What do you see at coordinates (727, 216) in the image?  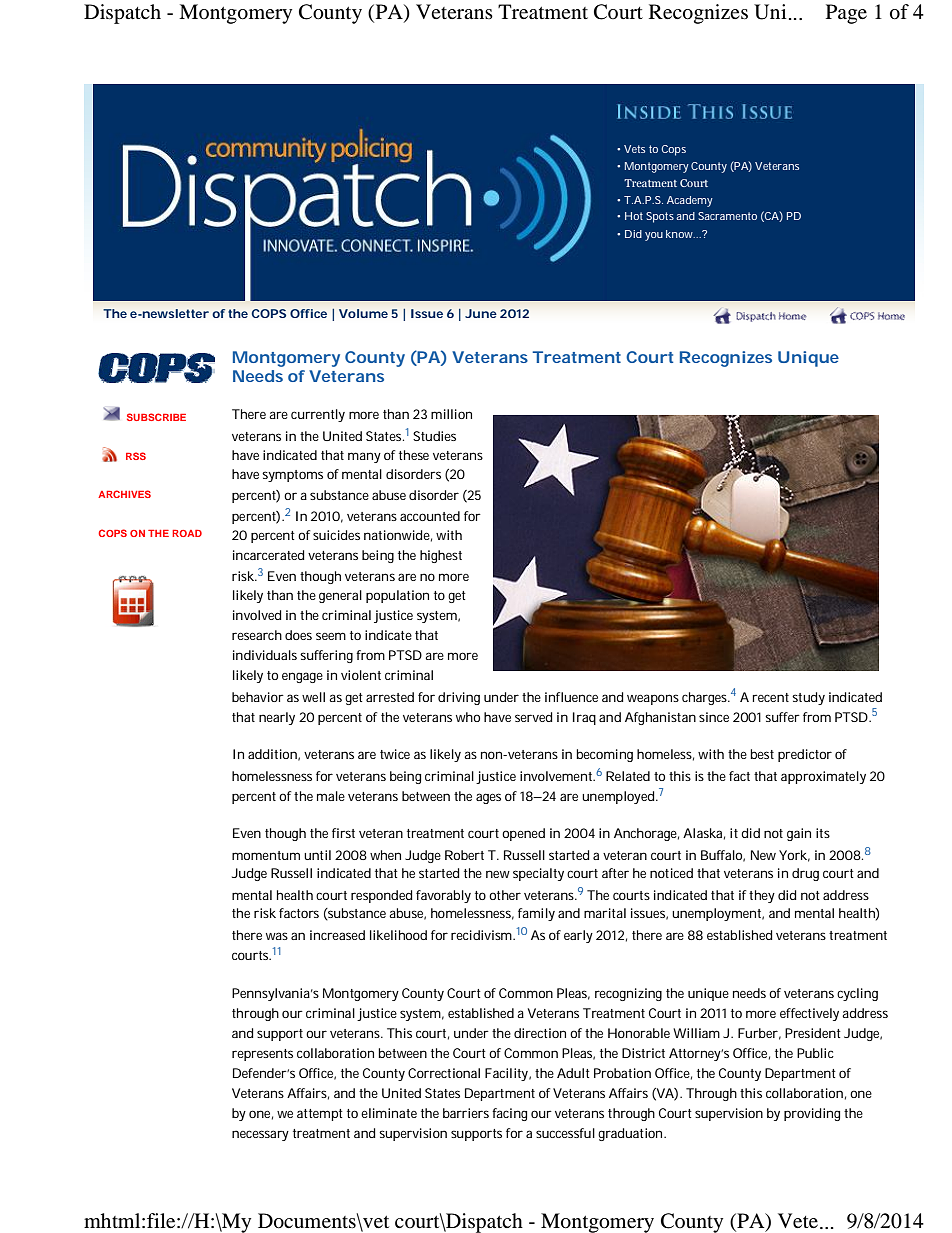 I see `Sacramento` at bounding box center [727, 216].
